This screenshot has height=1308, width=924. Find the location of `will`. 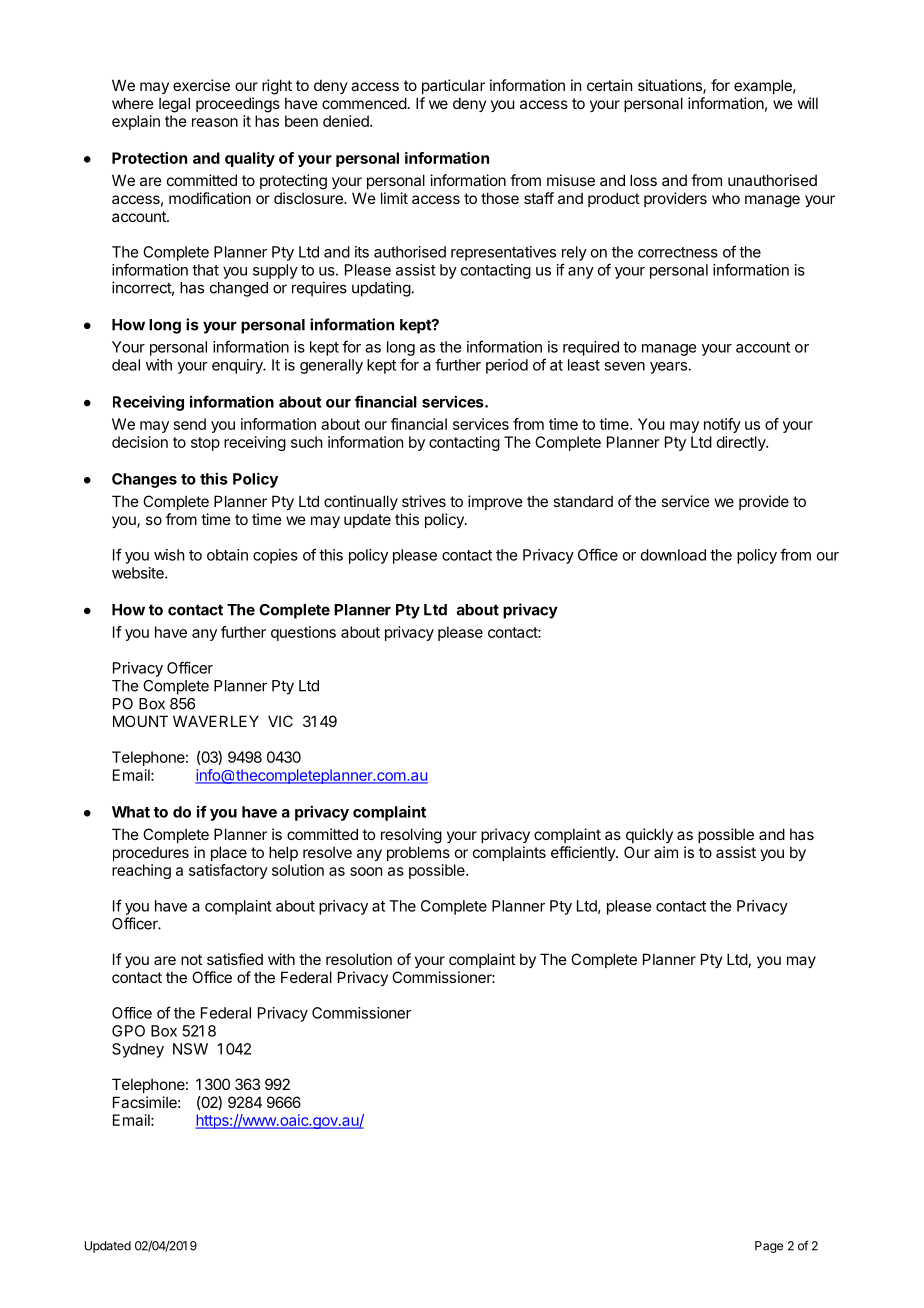

will is located at coordinates (808, 103).
